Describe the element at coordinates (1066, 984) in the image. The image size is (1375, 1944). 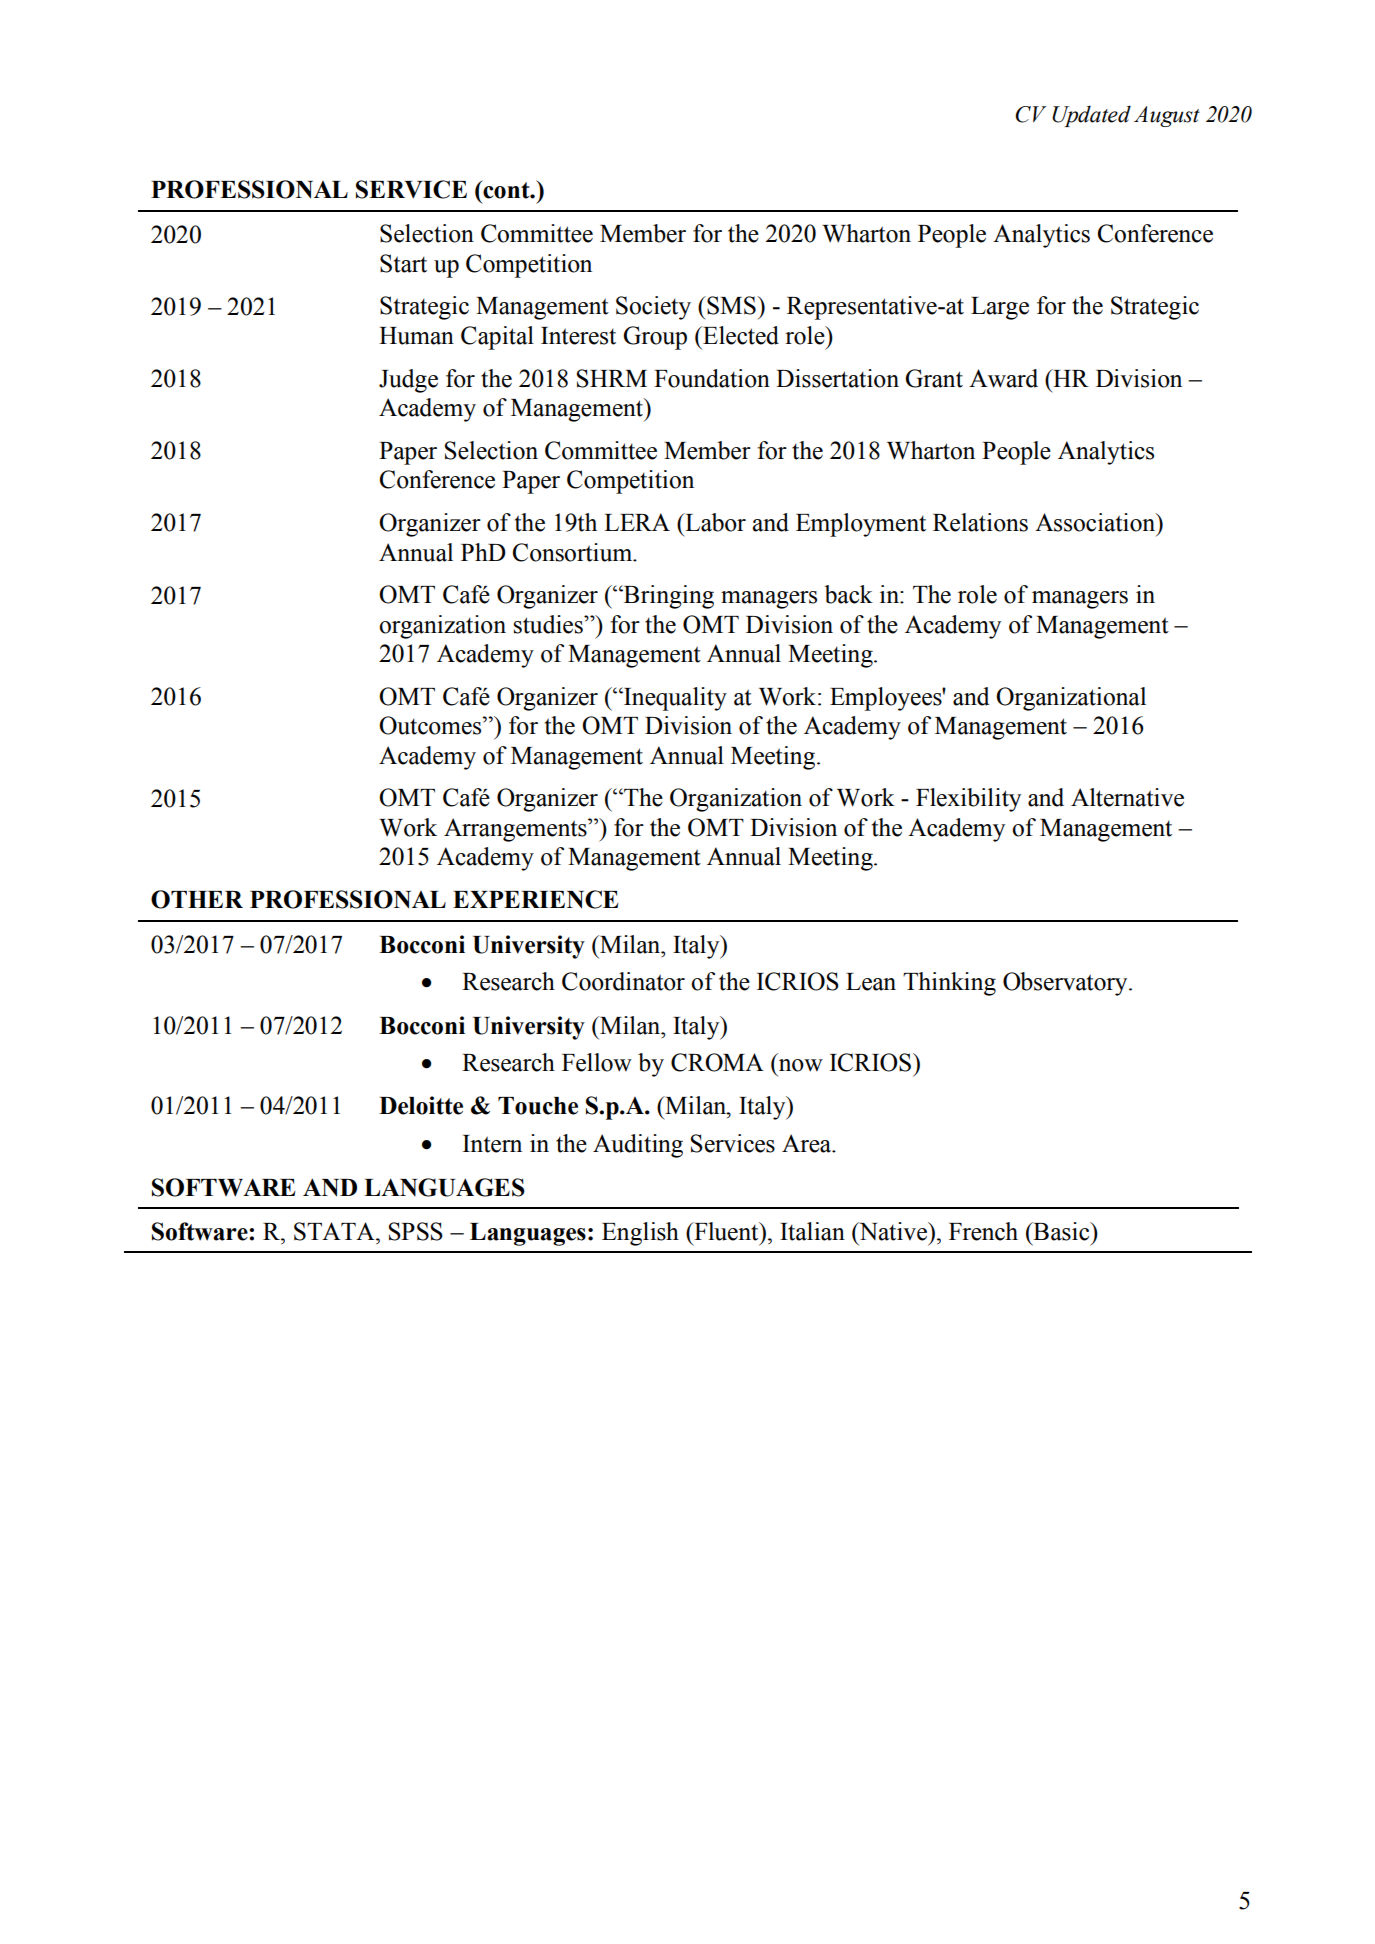
I see `Observatory` at that location.
